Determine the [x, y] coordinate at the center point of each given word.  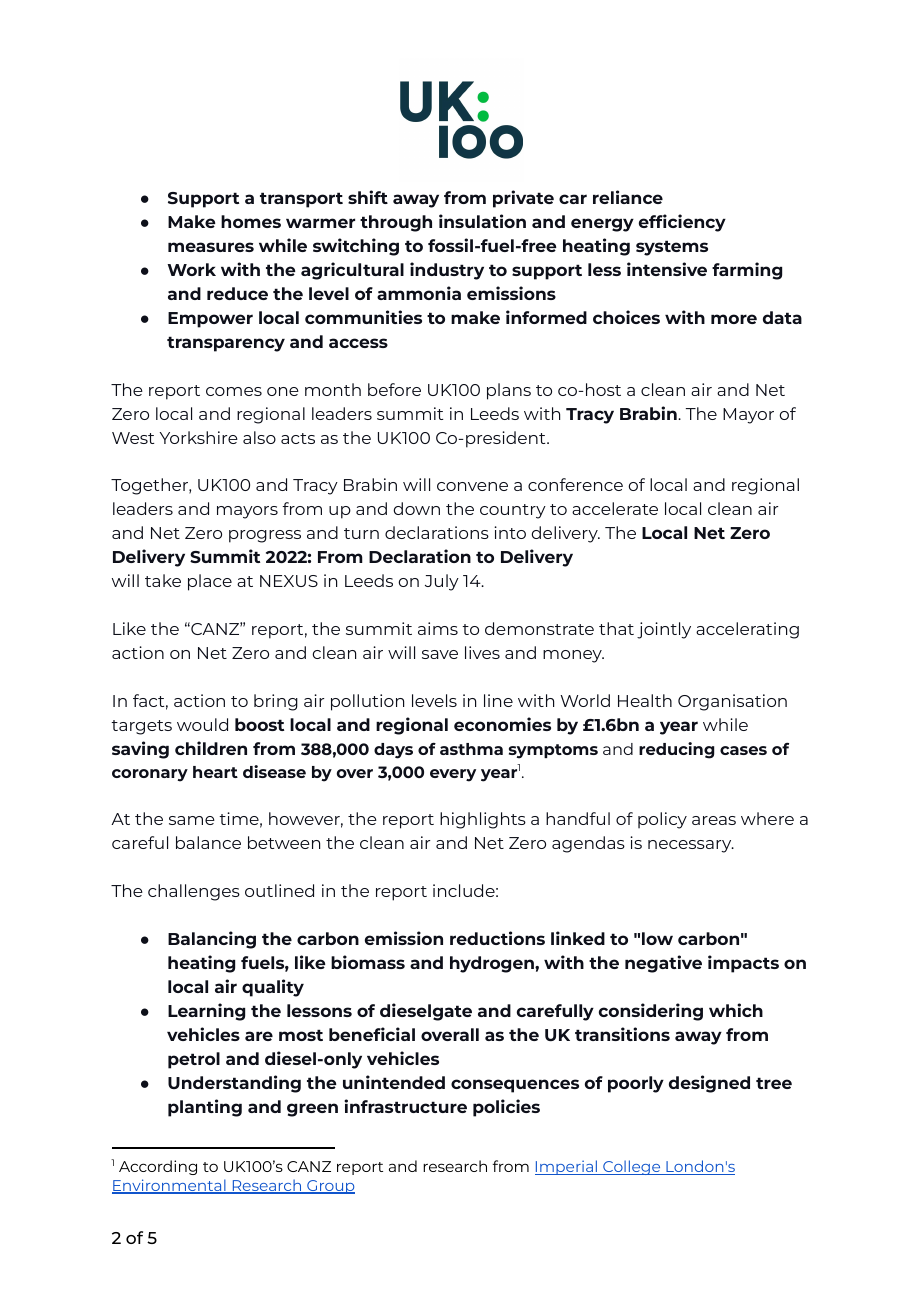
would [202, 724]
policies [506, 1108]
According [158, 1167]
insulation [482, 221]
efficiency [682, 223]
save [440, 654]
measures [211, 247]
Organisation [732, 702]
